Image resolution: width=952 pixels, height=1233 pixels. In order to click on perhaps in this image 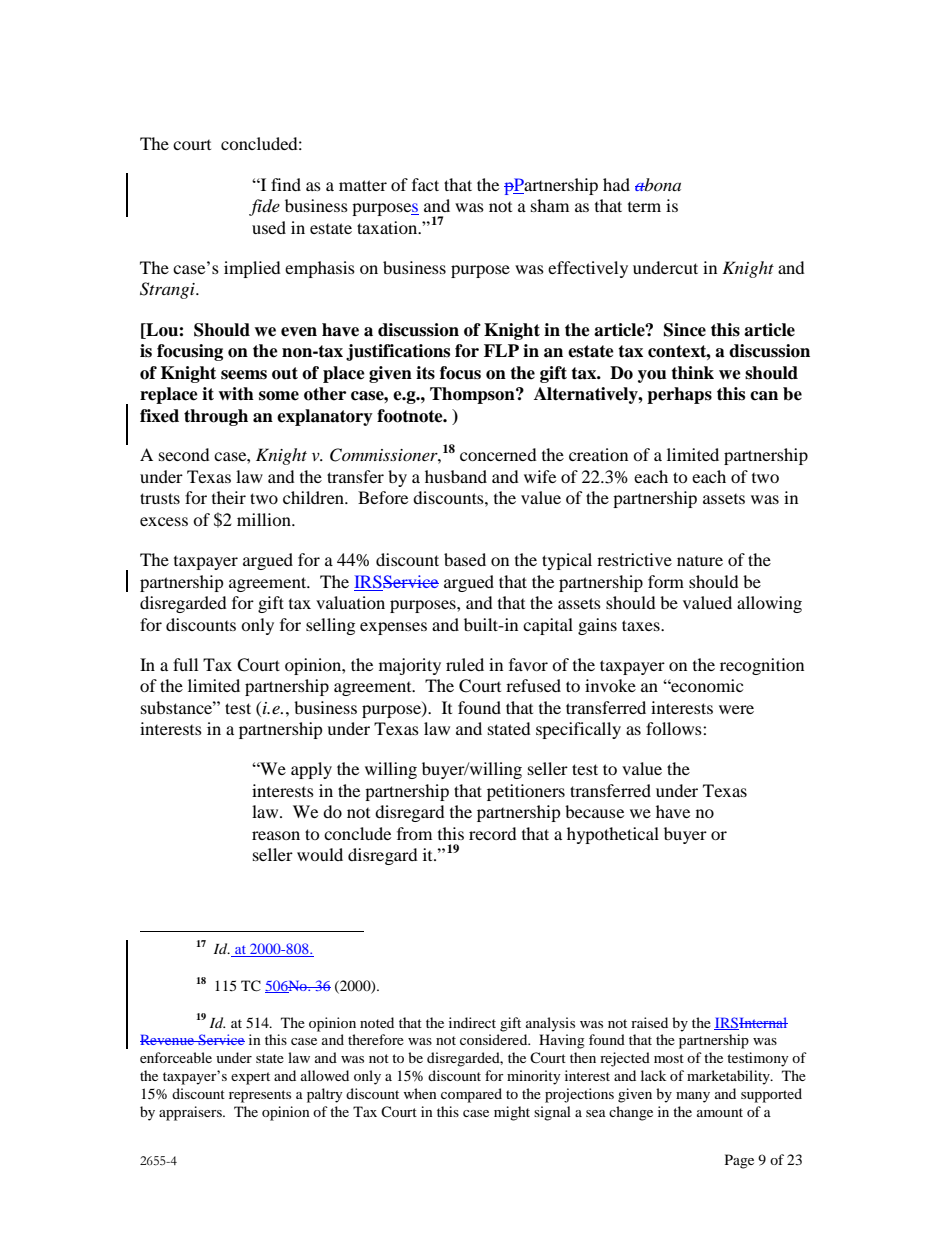, I will do `click(679, 395)`.
